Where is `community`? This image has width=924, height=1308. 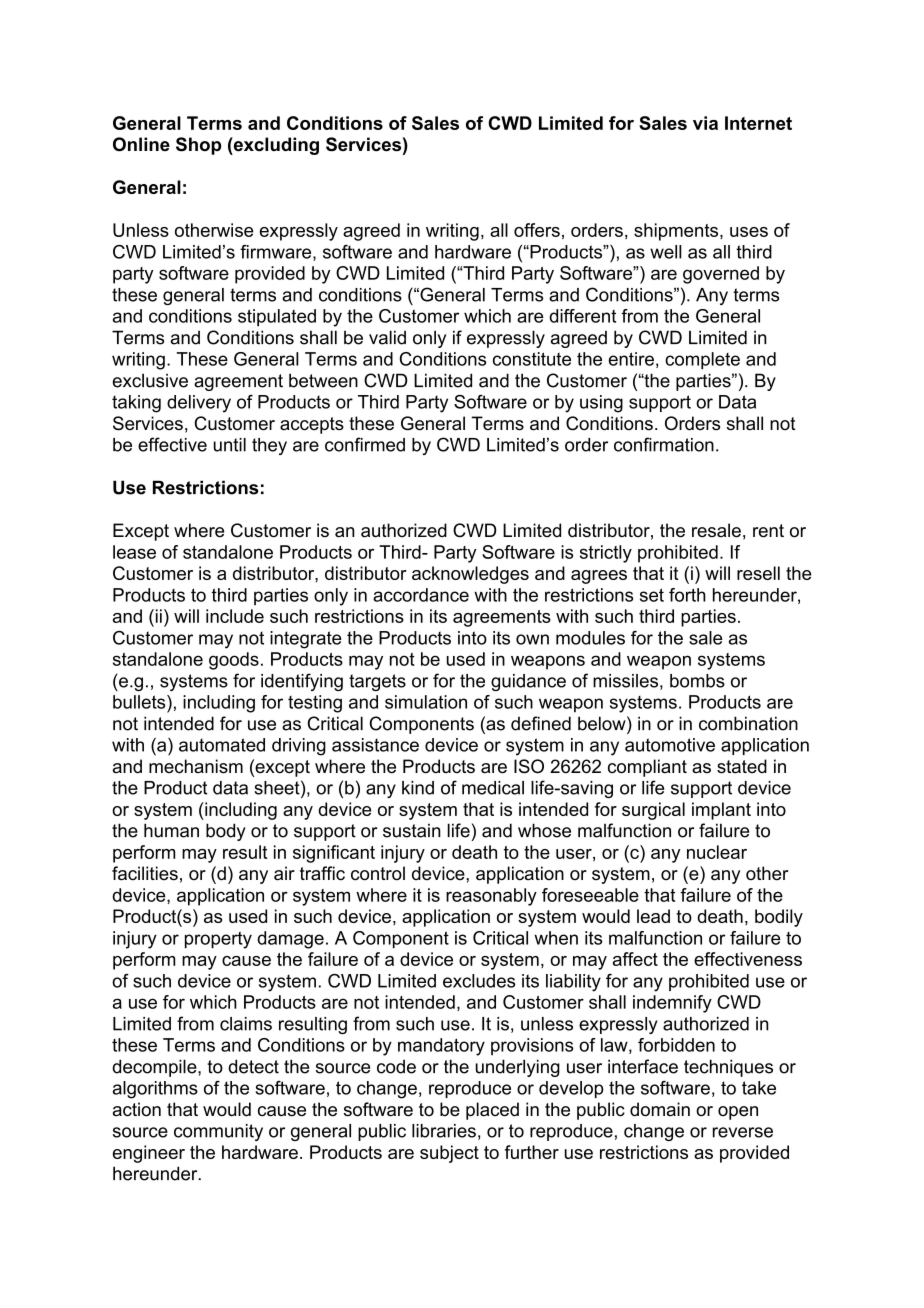 community is located at coordinates (218, 1132).
